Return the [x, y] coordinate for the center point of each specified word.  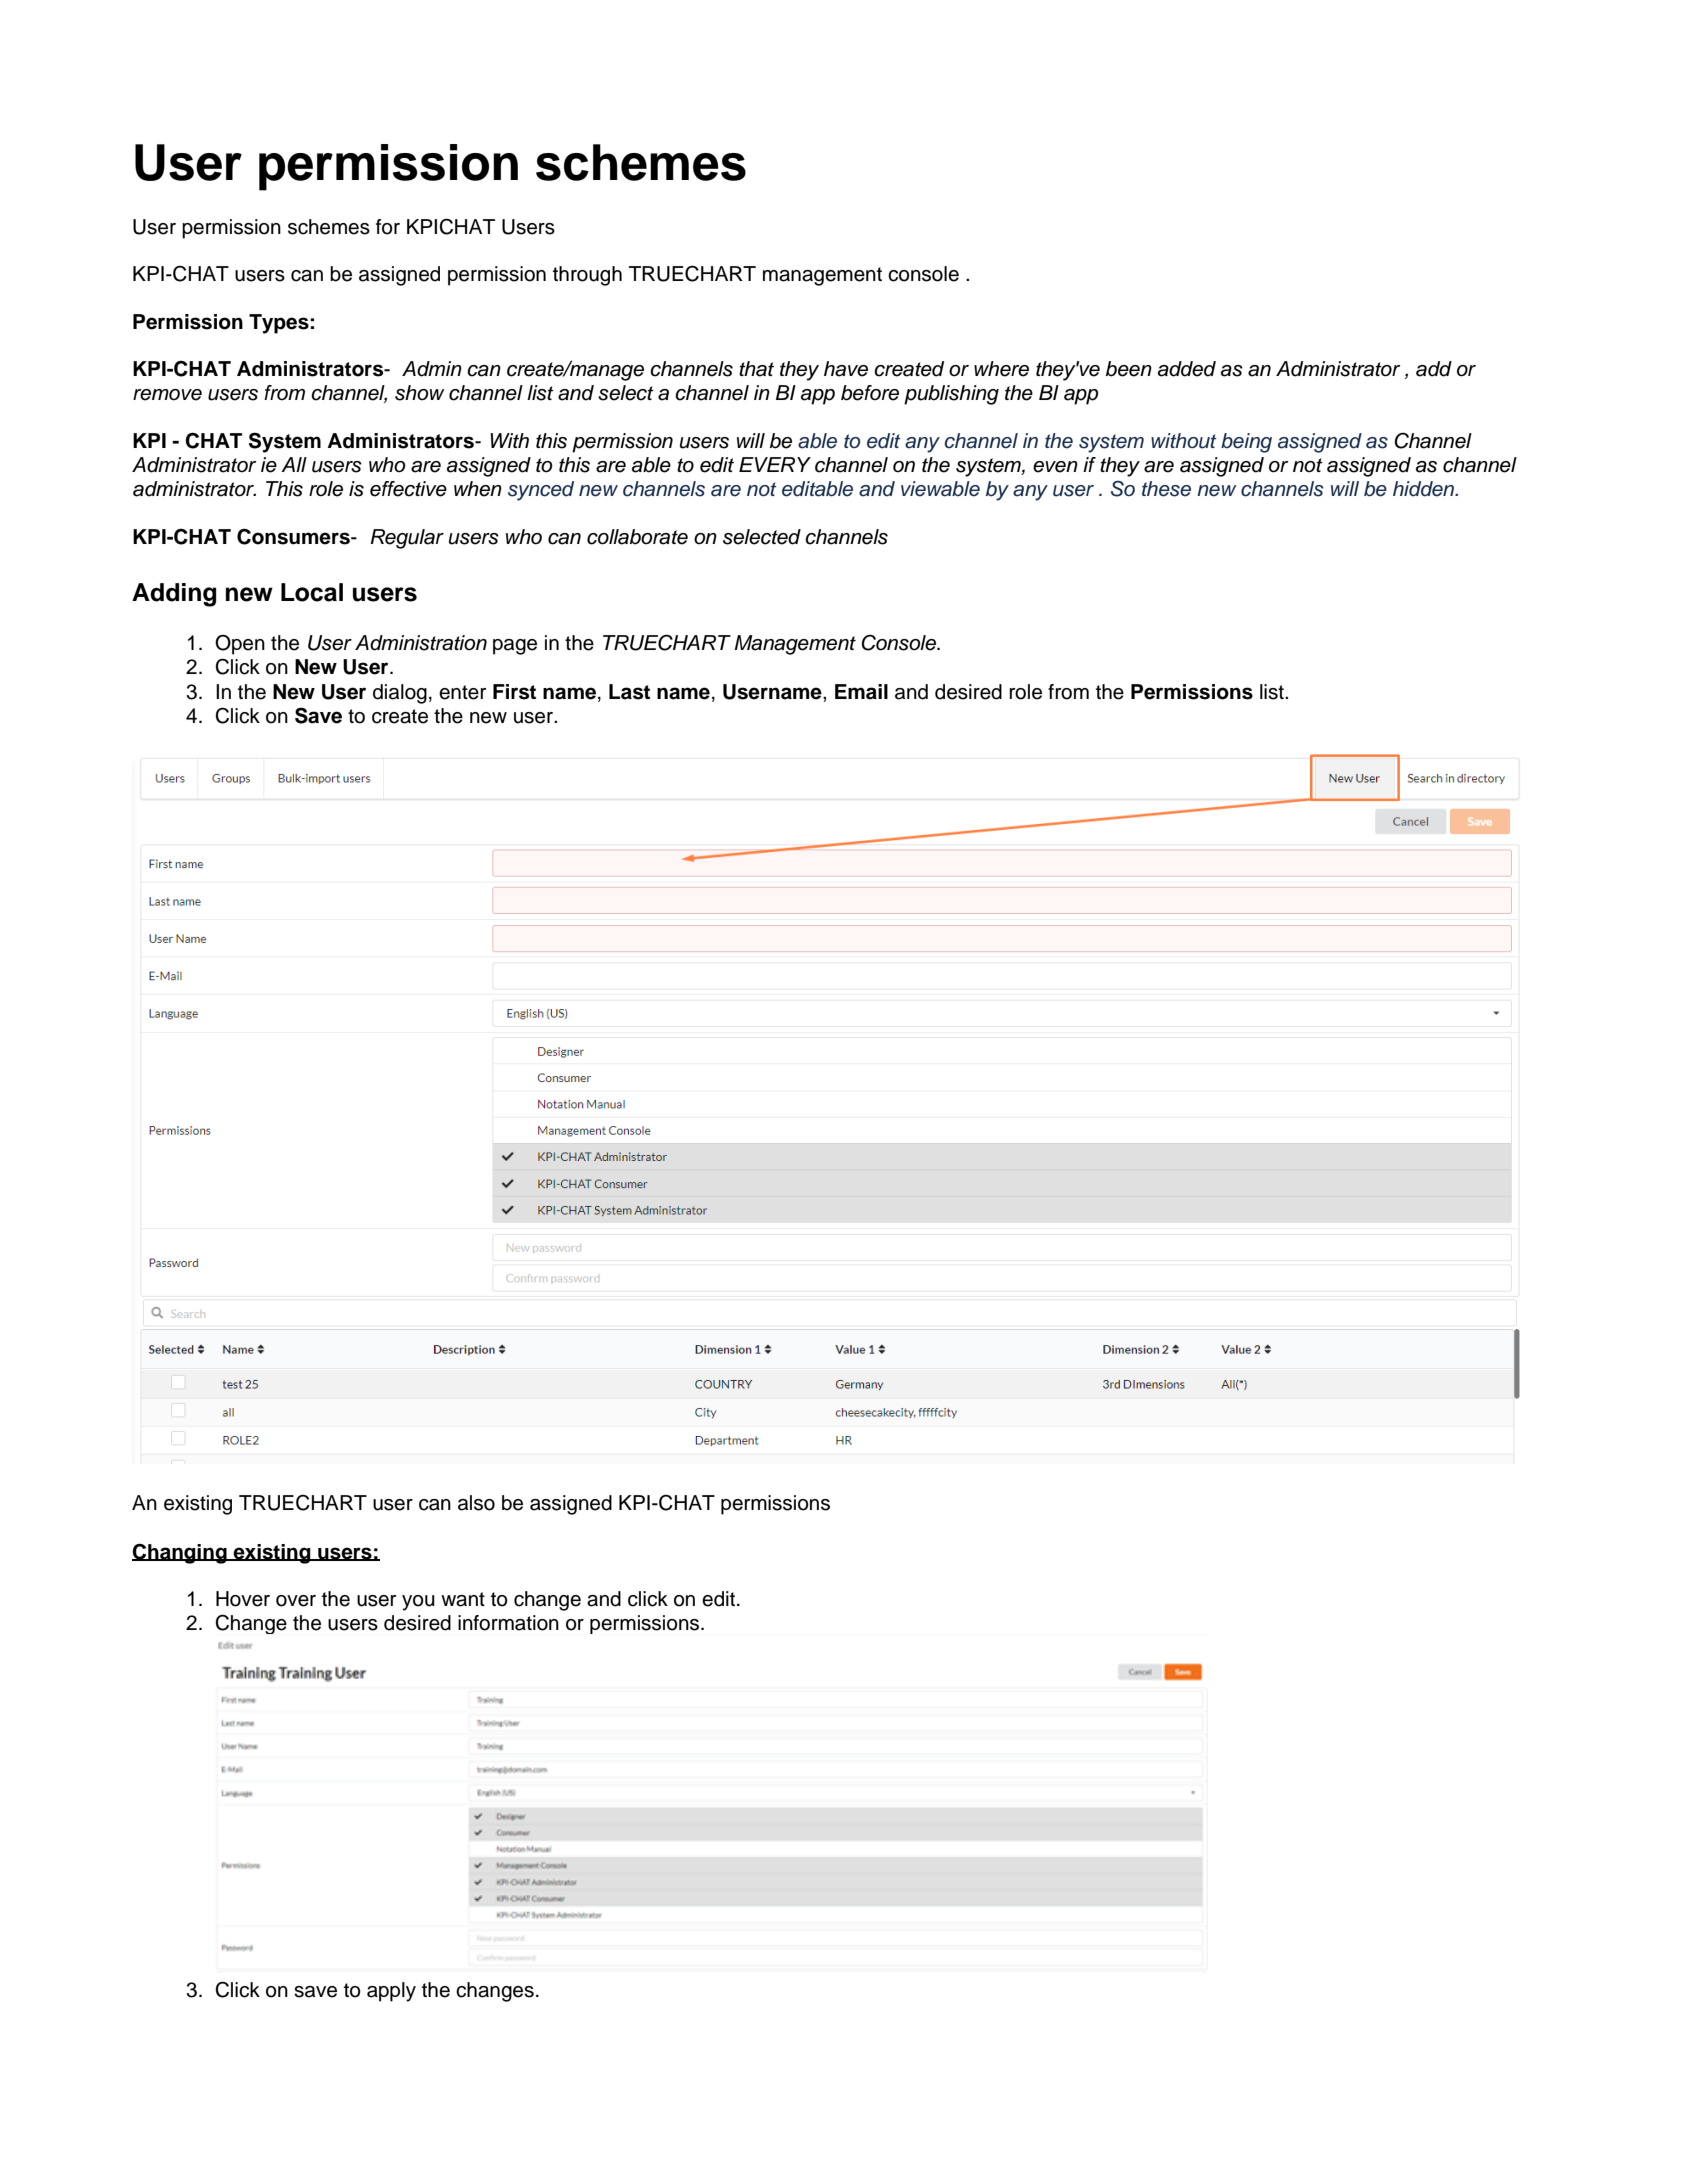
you [418, 1603]
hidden [1425, 489]
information [508, 1623]
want [463, 1599]
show [419, 393]
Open [240, 644]
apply [391, 1992]
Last [629, 692]
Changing [180, 1553]
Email [861, 692]
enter [462, 692]
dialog [400, 694]
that [756, 369]
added [1187, 369]
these [1166, 489]
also [476, 1503]
